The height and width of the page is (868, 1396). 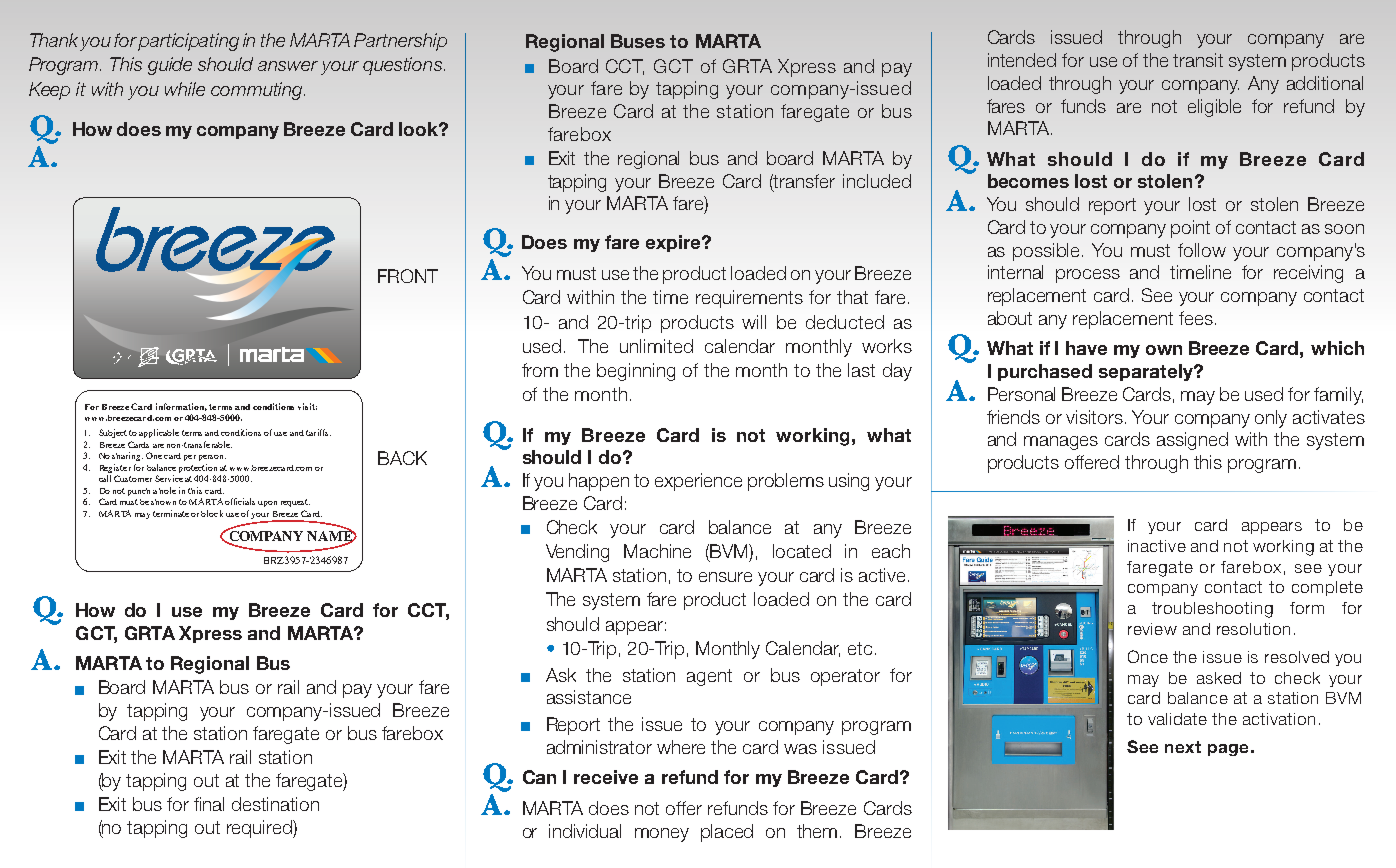 What do you see at coordinates (709, 677) in the page?
I see `agent` at bounding box center [709, 677].
